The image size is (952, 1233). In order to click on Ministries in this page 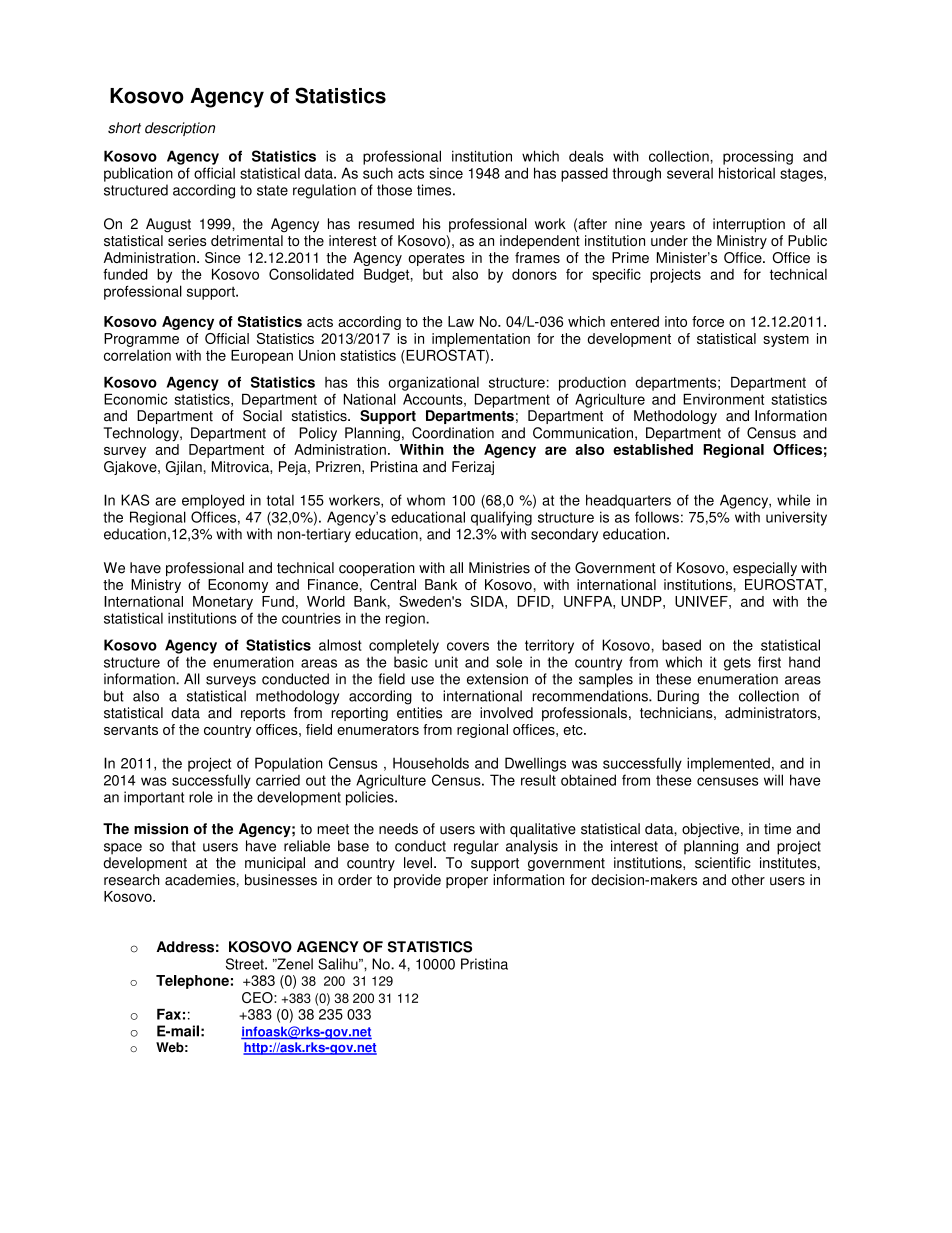, I will do `click(499, 568)`.
